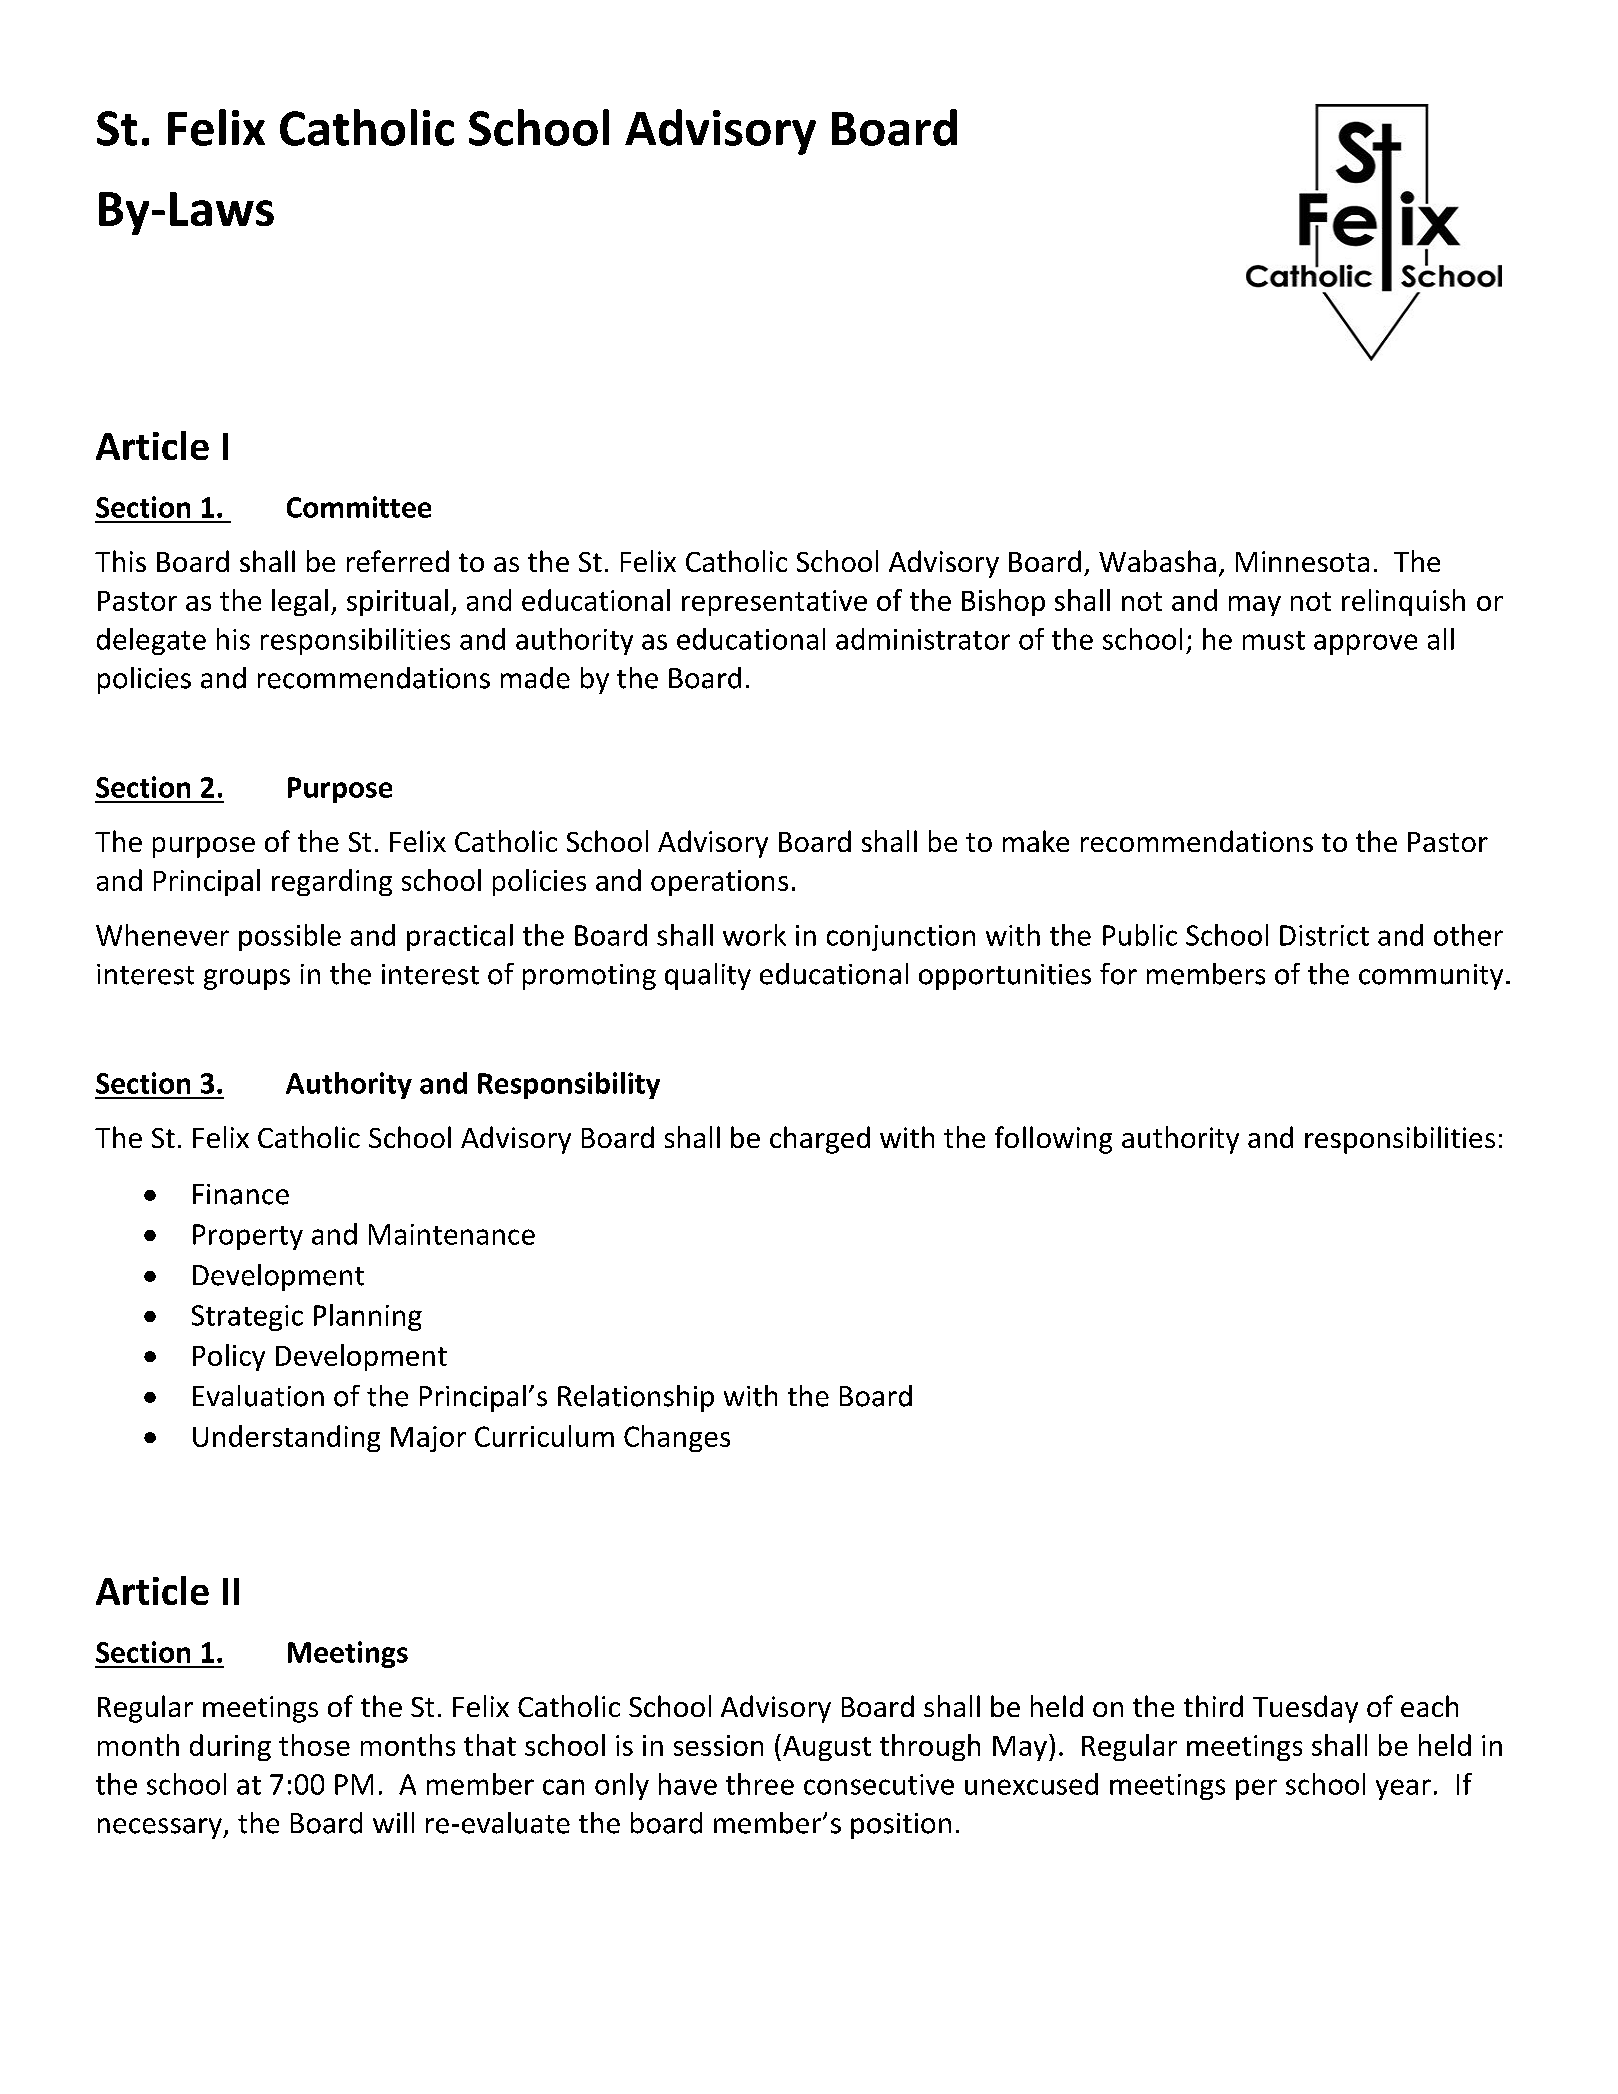 This page has height=2094, width=1618. I want to click on representative, so click(774, 603).
